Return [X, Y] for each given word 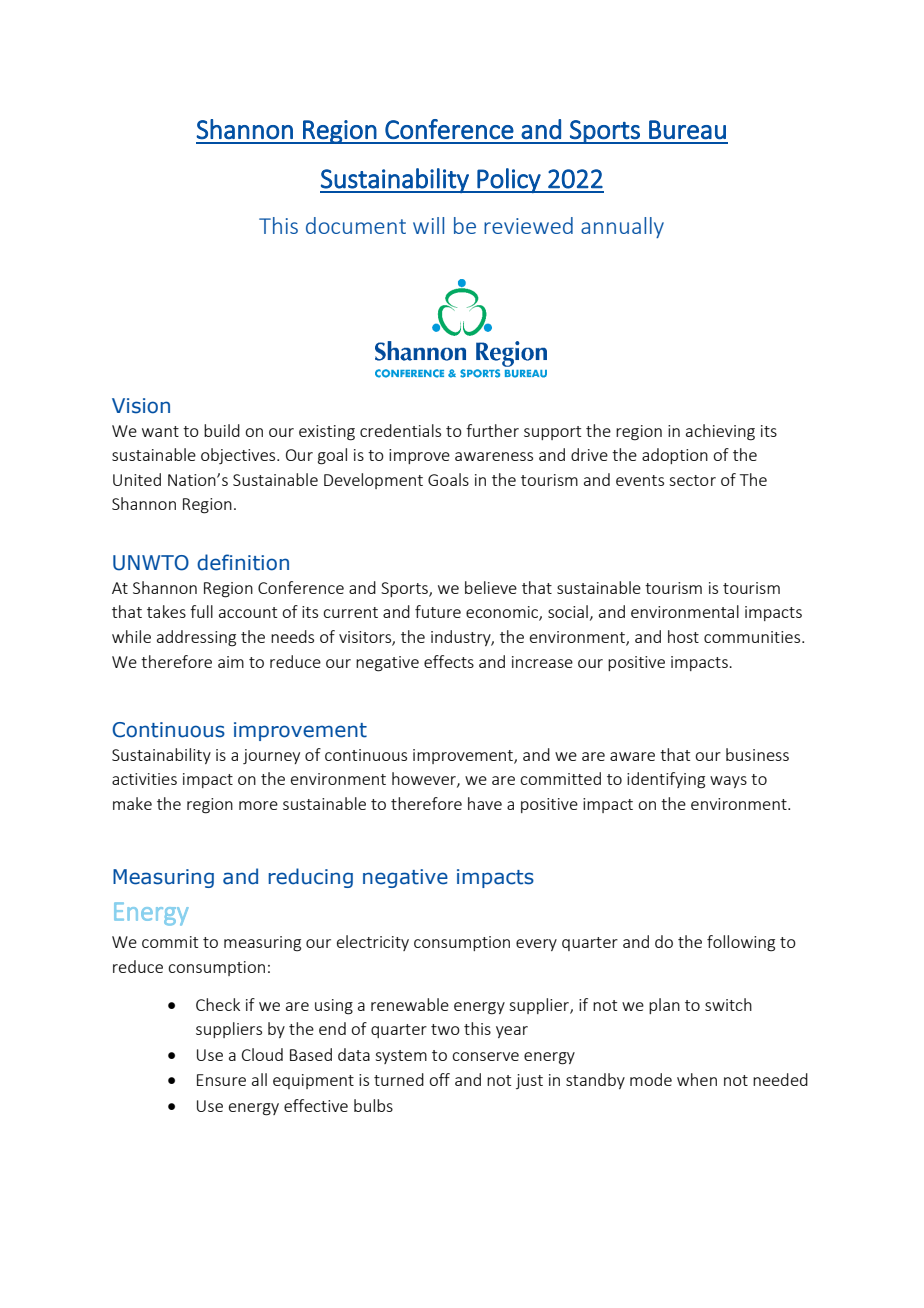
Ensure [221, 1080]
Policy [509, 180]
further [492, 430]
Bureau [687, 129]
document [356, 225]
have [485, 803]
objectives [239, 456]
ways [728, 782]
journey [271, 756]
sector [692, 480]
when [697, 1079]
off [439, 1079]
